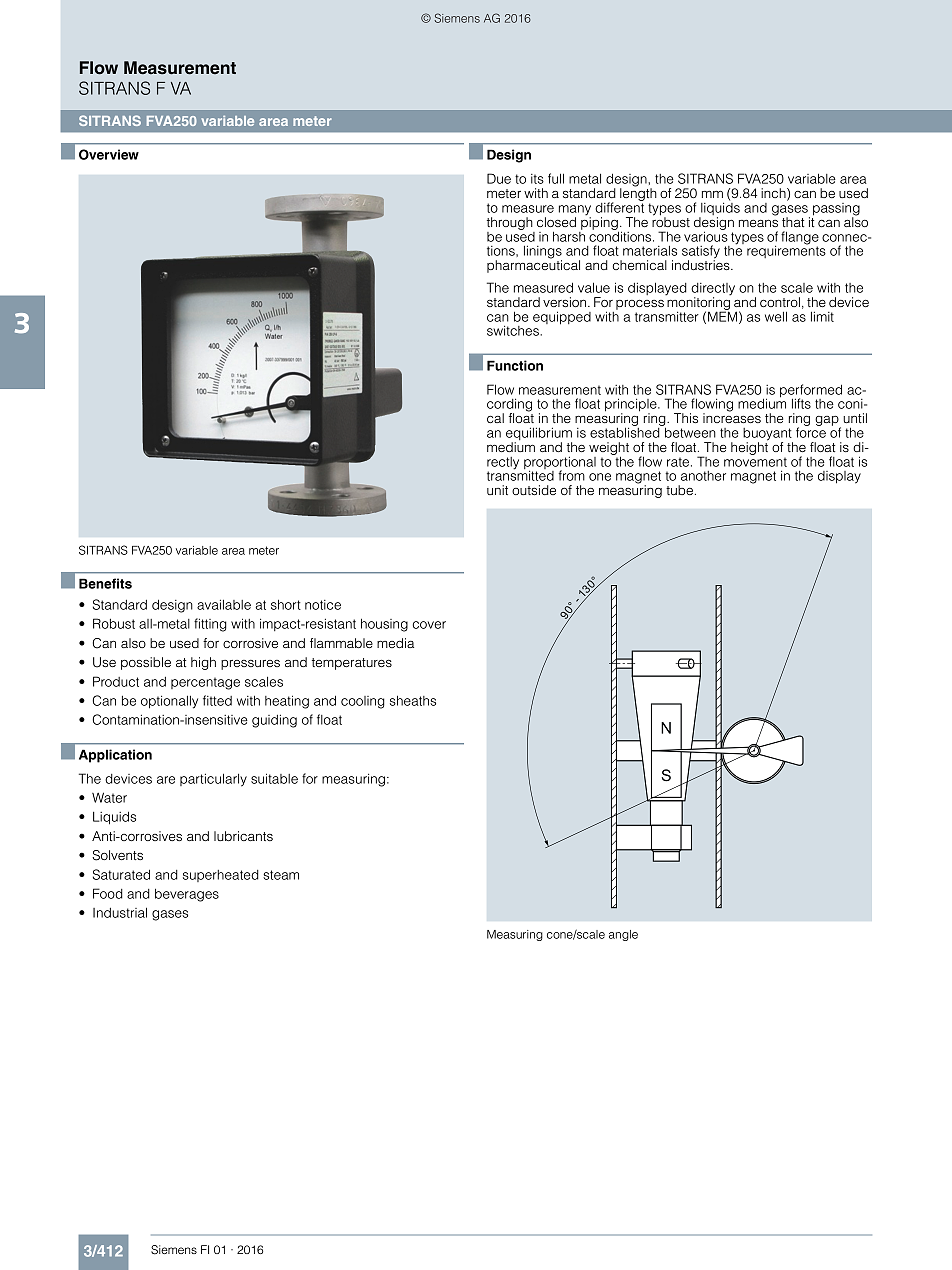 This screenshot has width=952, height=1270. Describe the element at coordinates (187, 895) in the screenshot. I see `beverages` at that location.
